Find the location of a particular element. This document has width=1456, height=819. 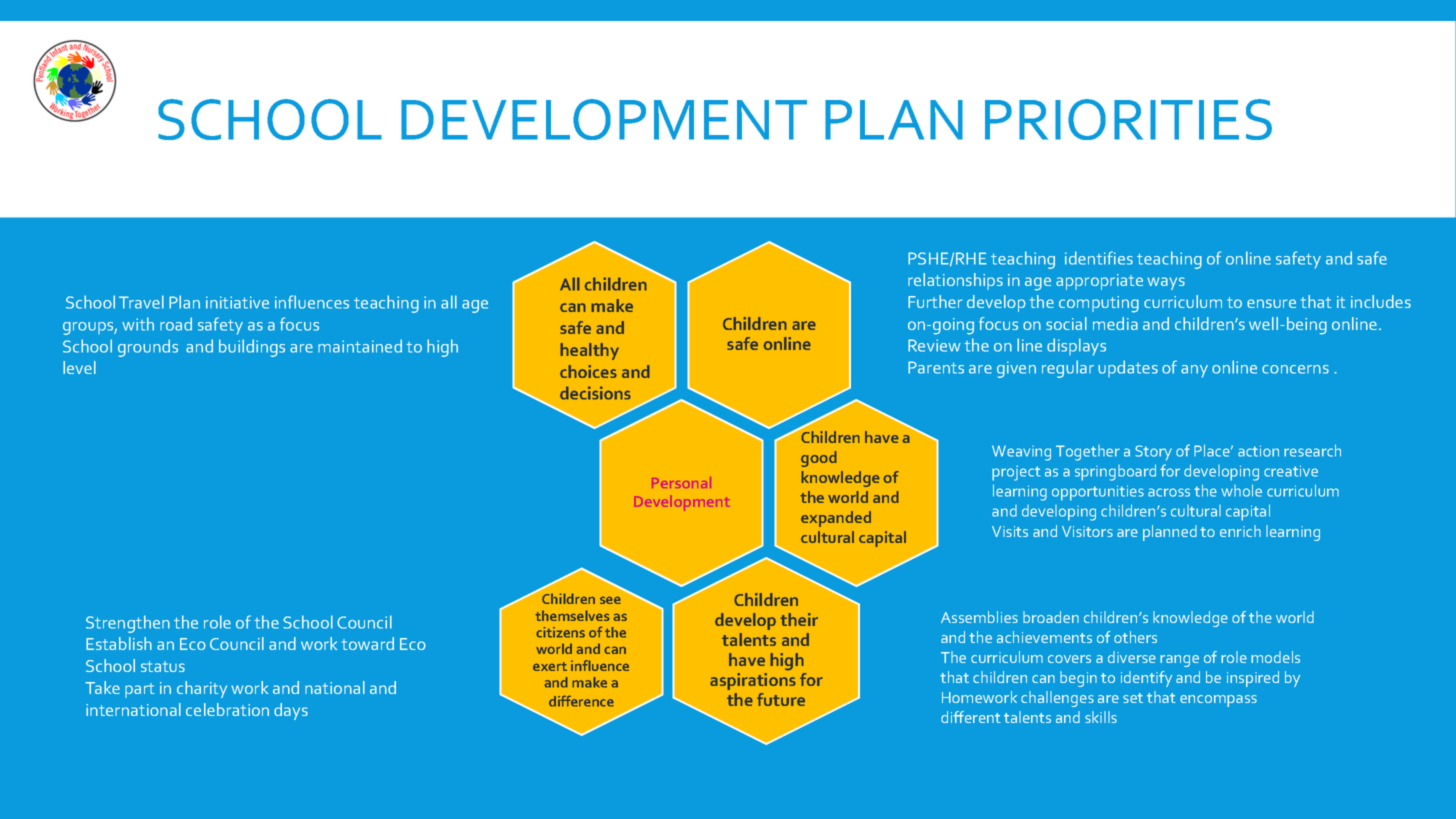

Travel is located at coordinates (141, 302).
